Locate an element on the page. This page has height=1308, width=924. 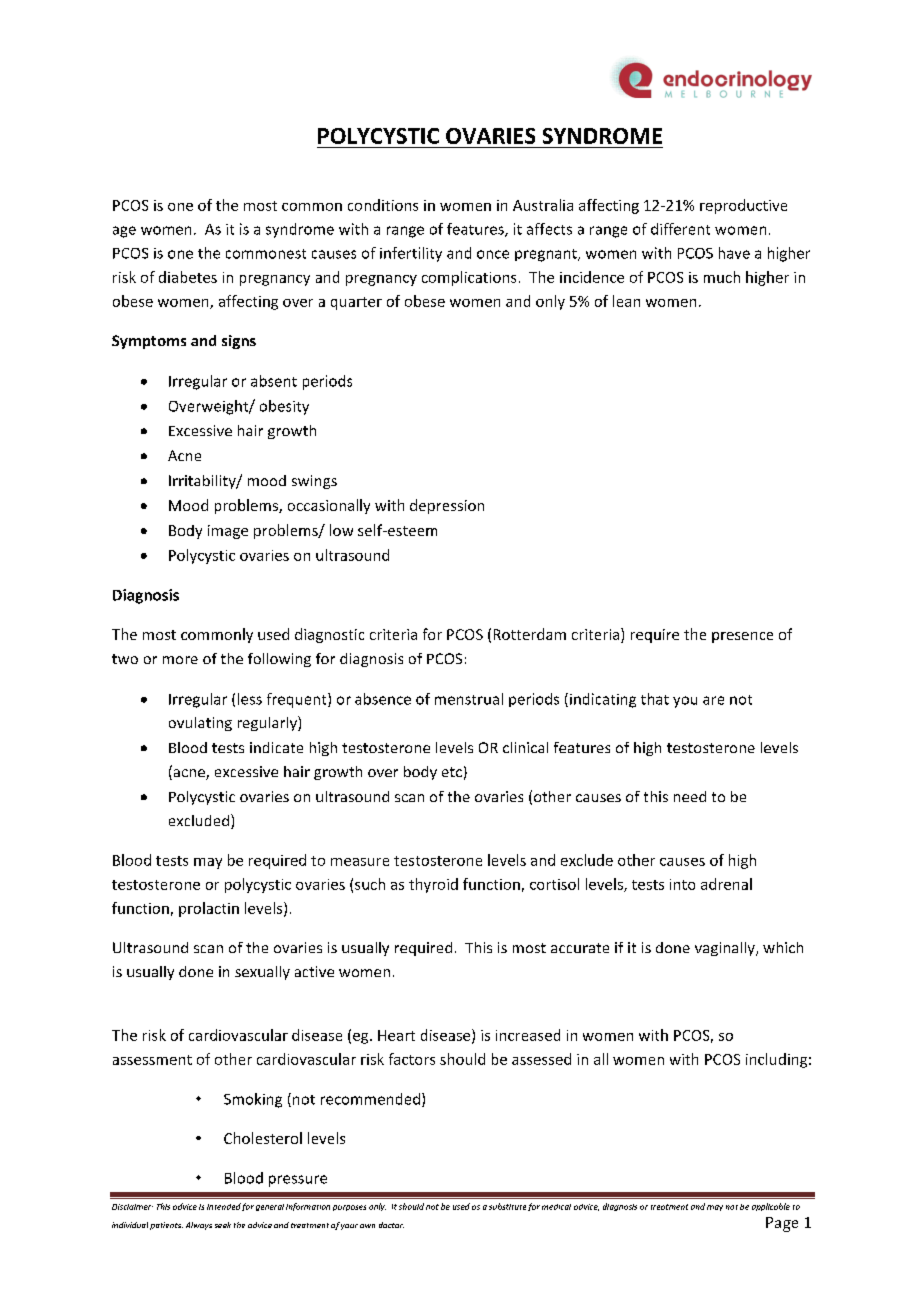
presence is located at coordinates (742, 637).
